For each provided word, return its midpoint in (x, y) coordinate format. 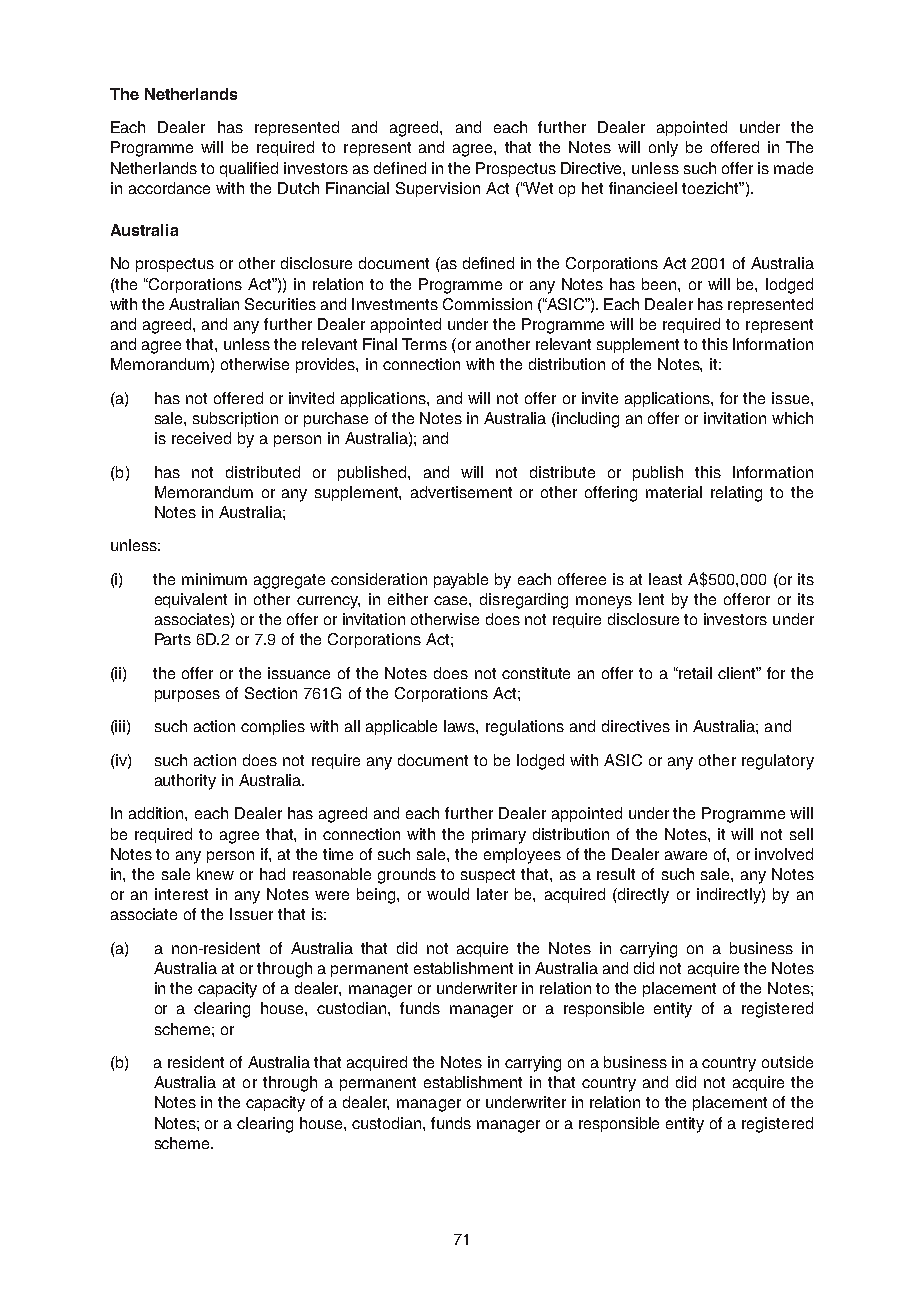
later (492, 894)
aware (686, 855)
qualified (249, 169)
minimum (214, 579)
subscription (235, 419)
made (793, 168)
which (792, 418)
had (272, 874)
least (665, 579)
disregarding (524, 601)
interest (181, 894)
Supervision (438, 189)
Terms (424, 344)
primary (499, 836)
